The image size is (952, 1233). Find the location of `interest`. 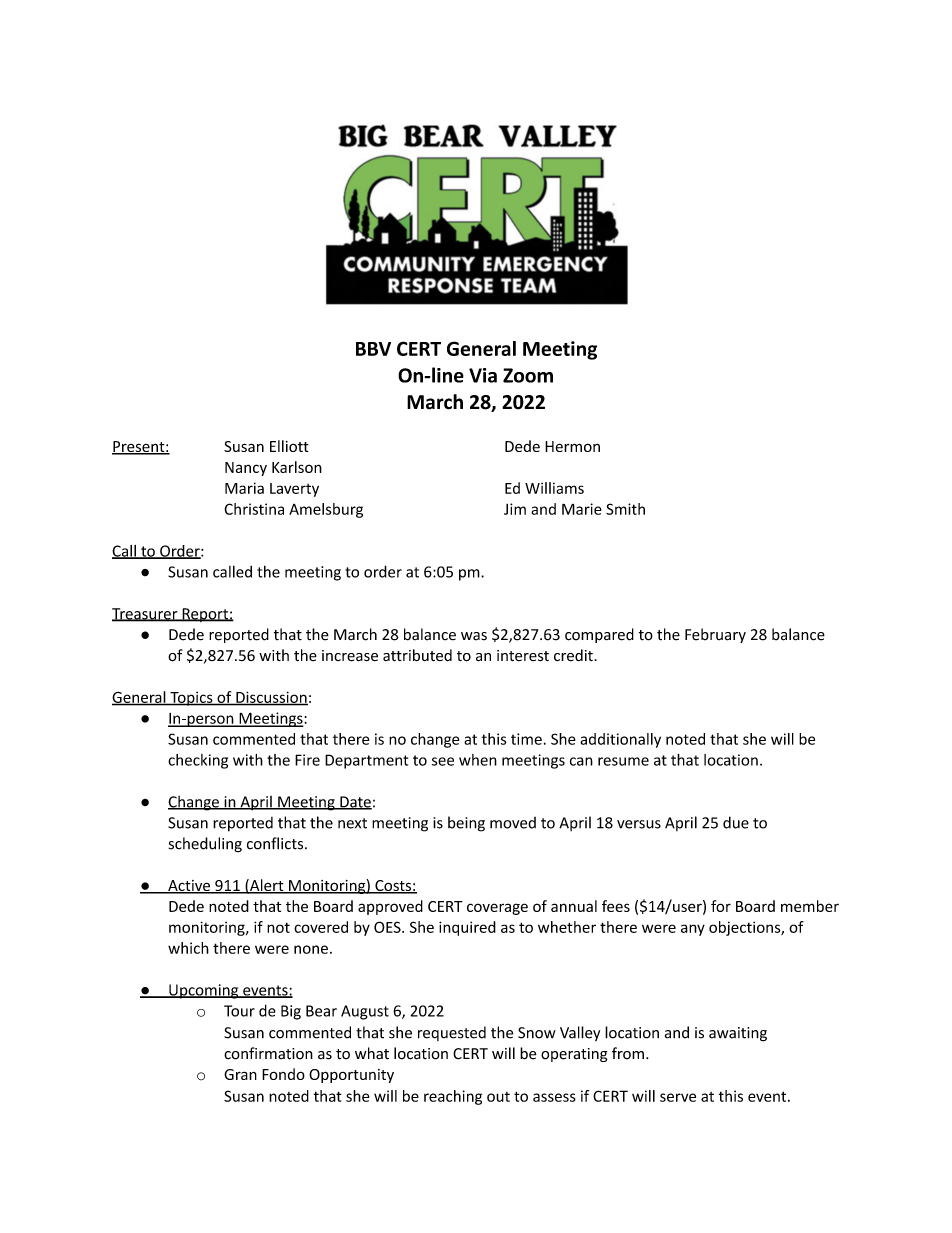

interest is located at coordinates (523, 655).
